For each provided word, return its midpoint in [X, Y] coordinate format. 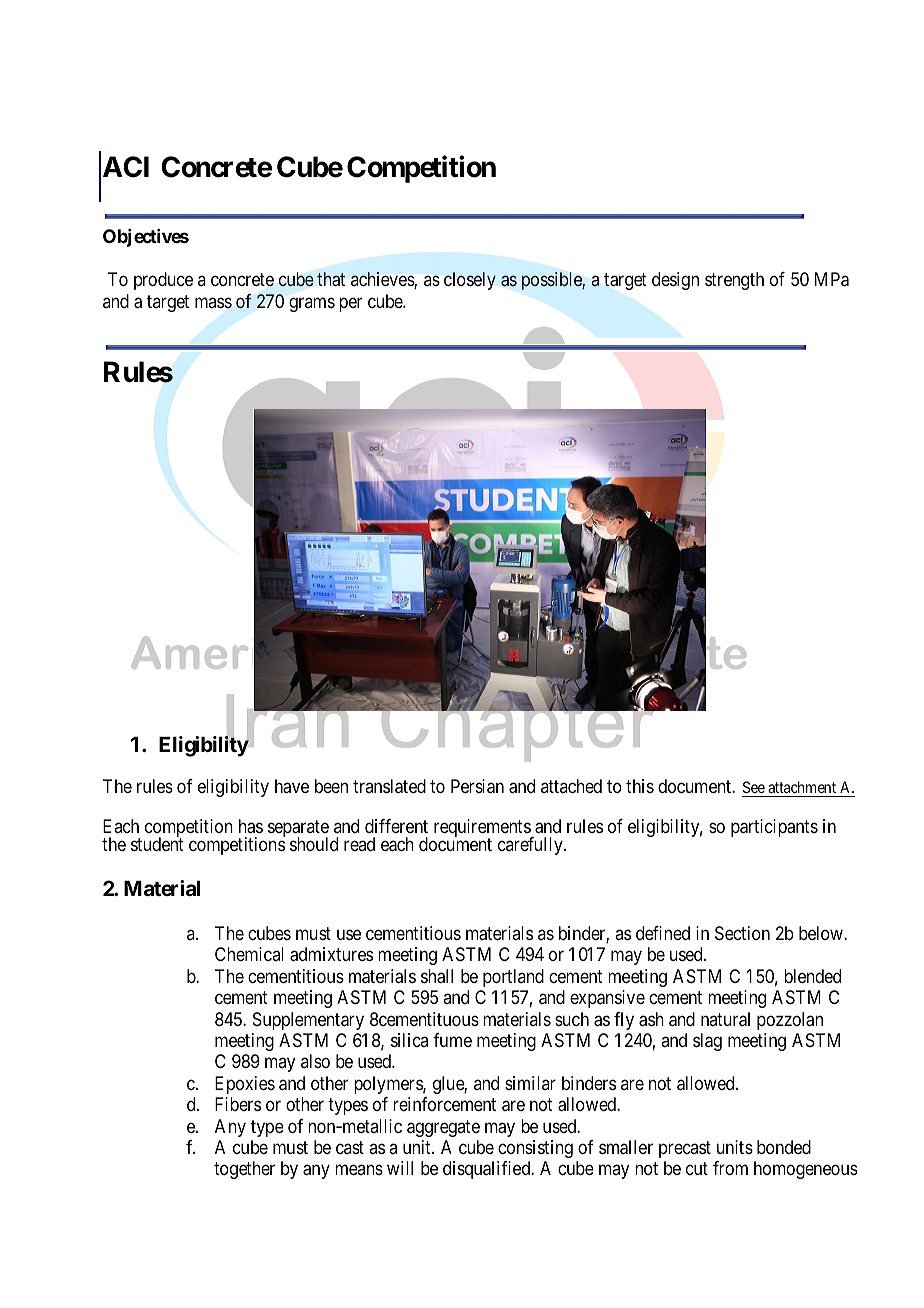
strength [734, 281]
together [244, 1170]
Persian [477, 786]
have [292, 786]
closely [470, 281]
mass [213, 302]
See [754, 787]
